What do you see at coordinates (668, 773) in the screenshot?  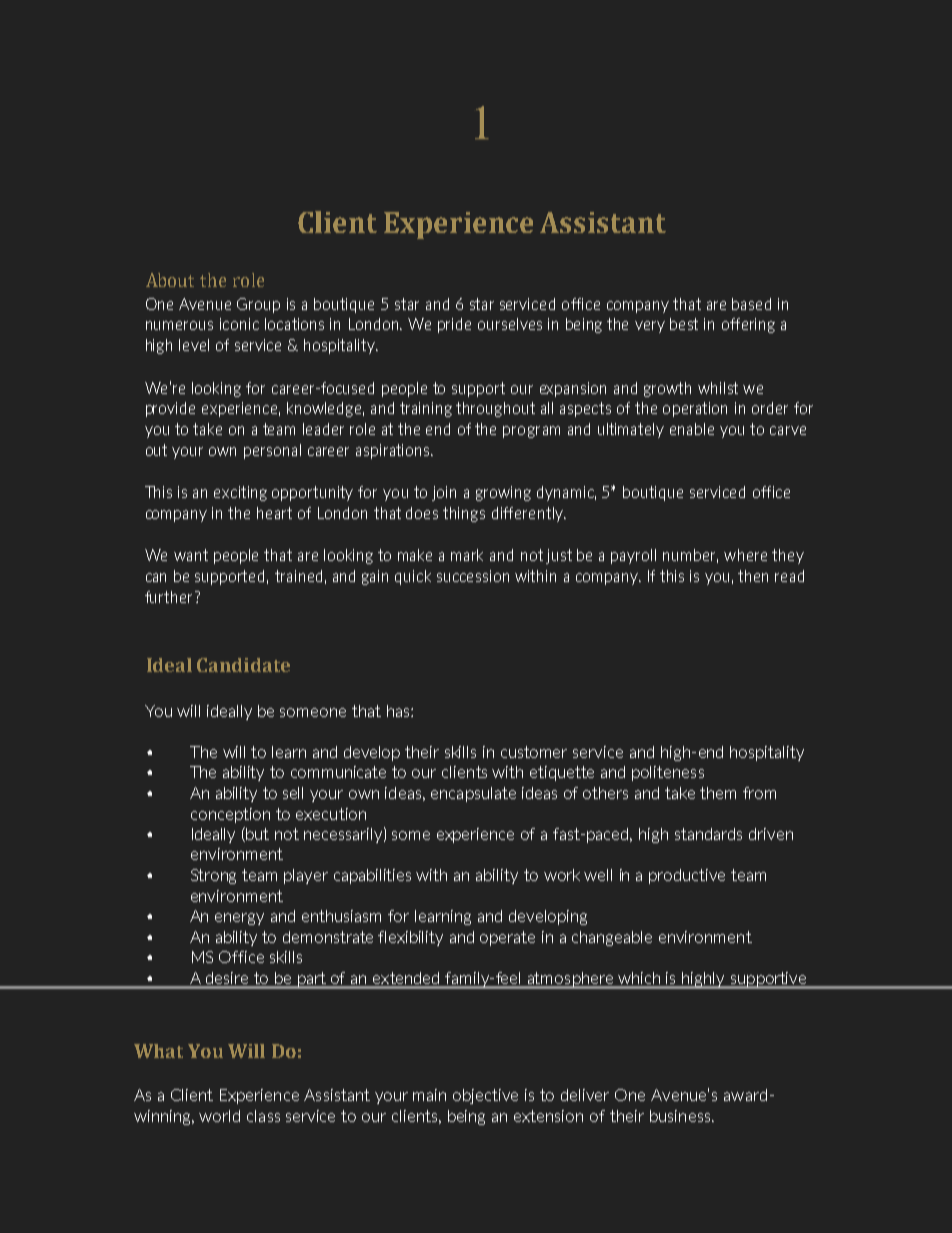 I see `politeness` at bounding box center [668, 773].
